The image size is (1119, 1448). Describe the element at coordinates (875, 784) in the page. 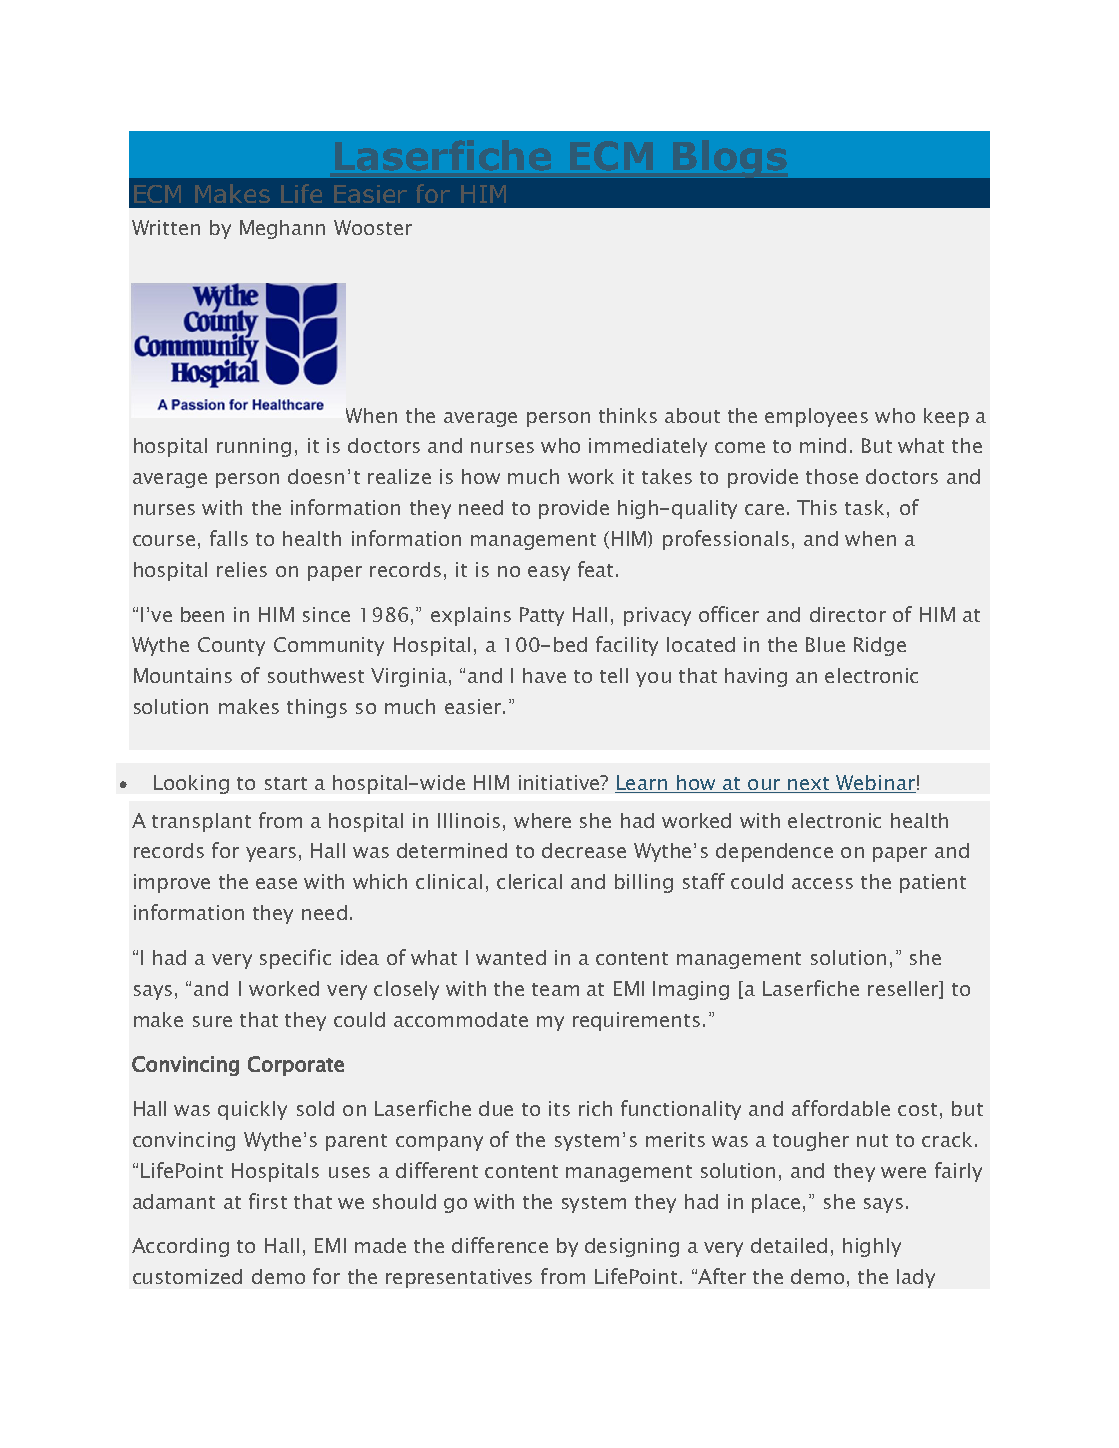

I see `Webinar` at that location.
